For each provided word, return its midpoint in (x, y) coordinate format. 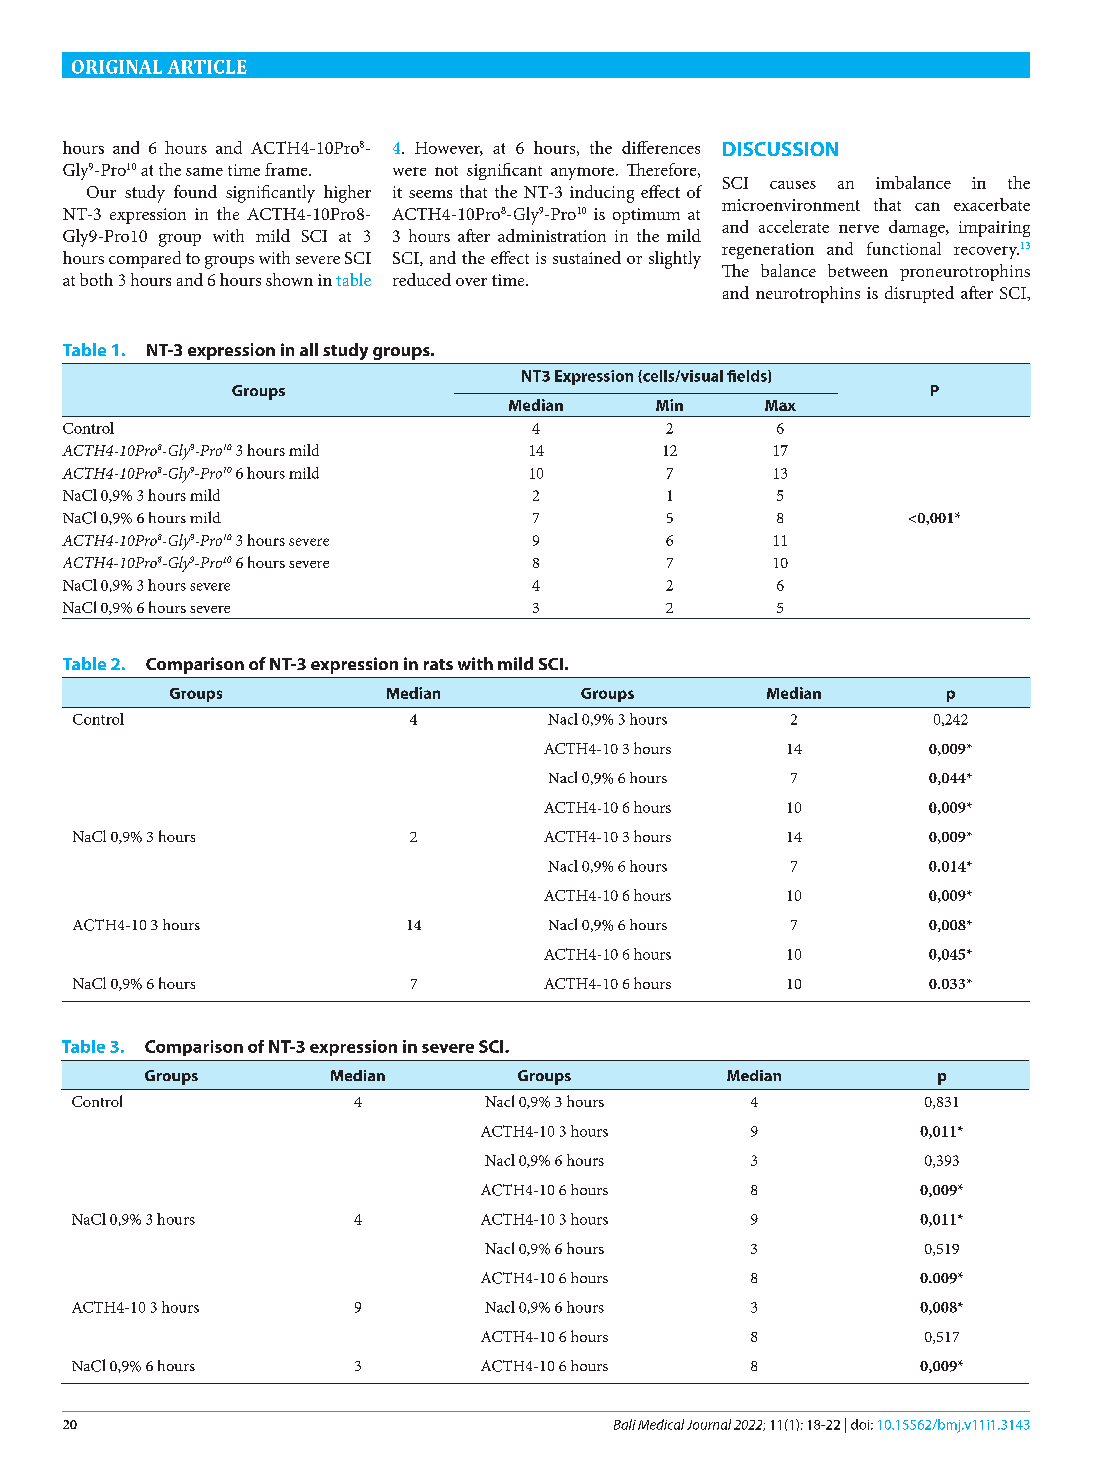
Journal (709, 1424)
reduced (422, 279)
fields (748, 376)
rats (438, 664)
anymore (584, 173)
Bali (625, 1424)
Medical (661, 1424)
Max (780, 405)
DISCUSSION (780, 149)
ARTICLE (207, 67)
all (309, 349)
